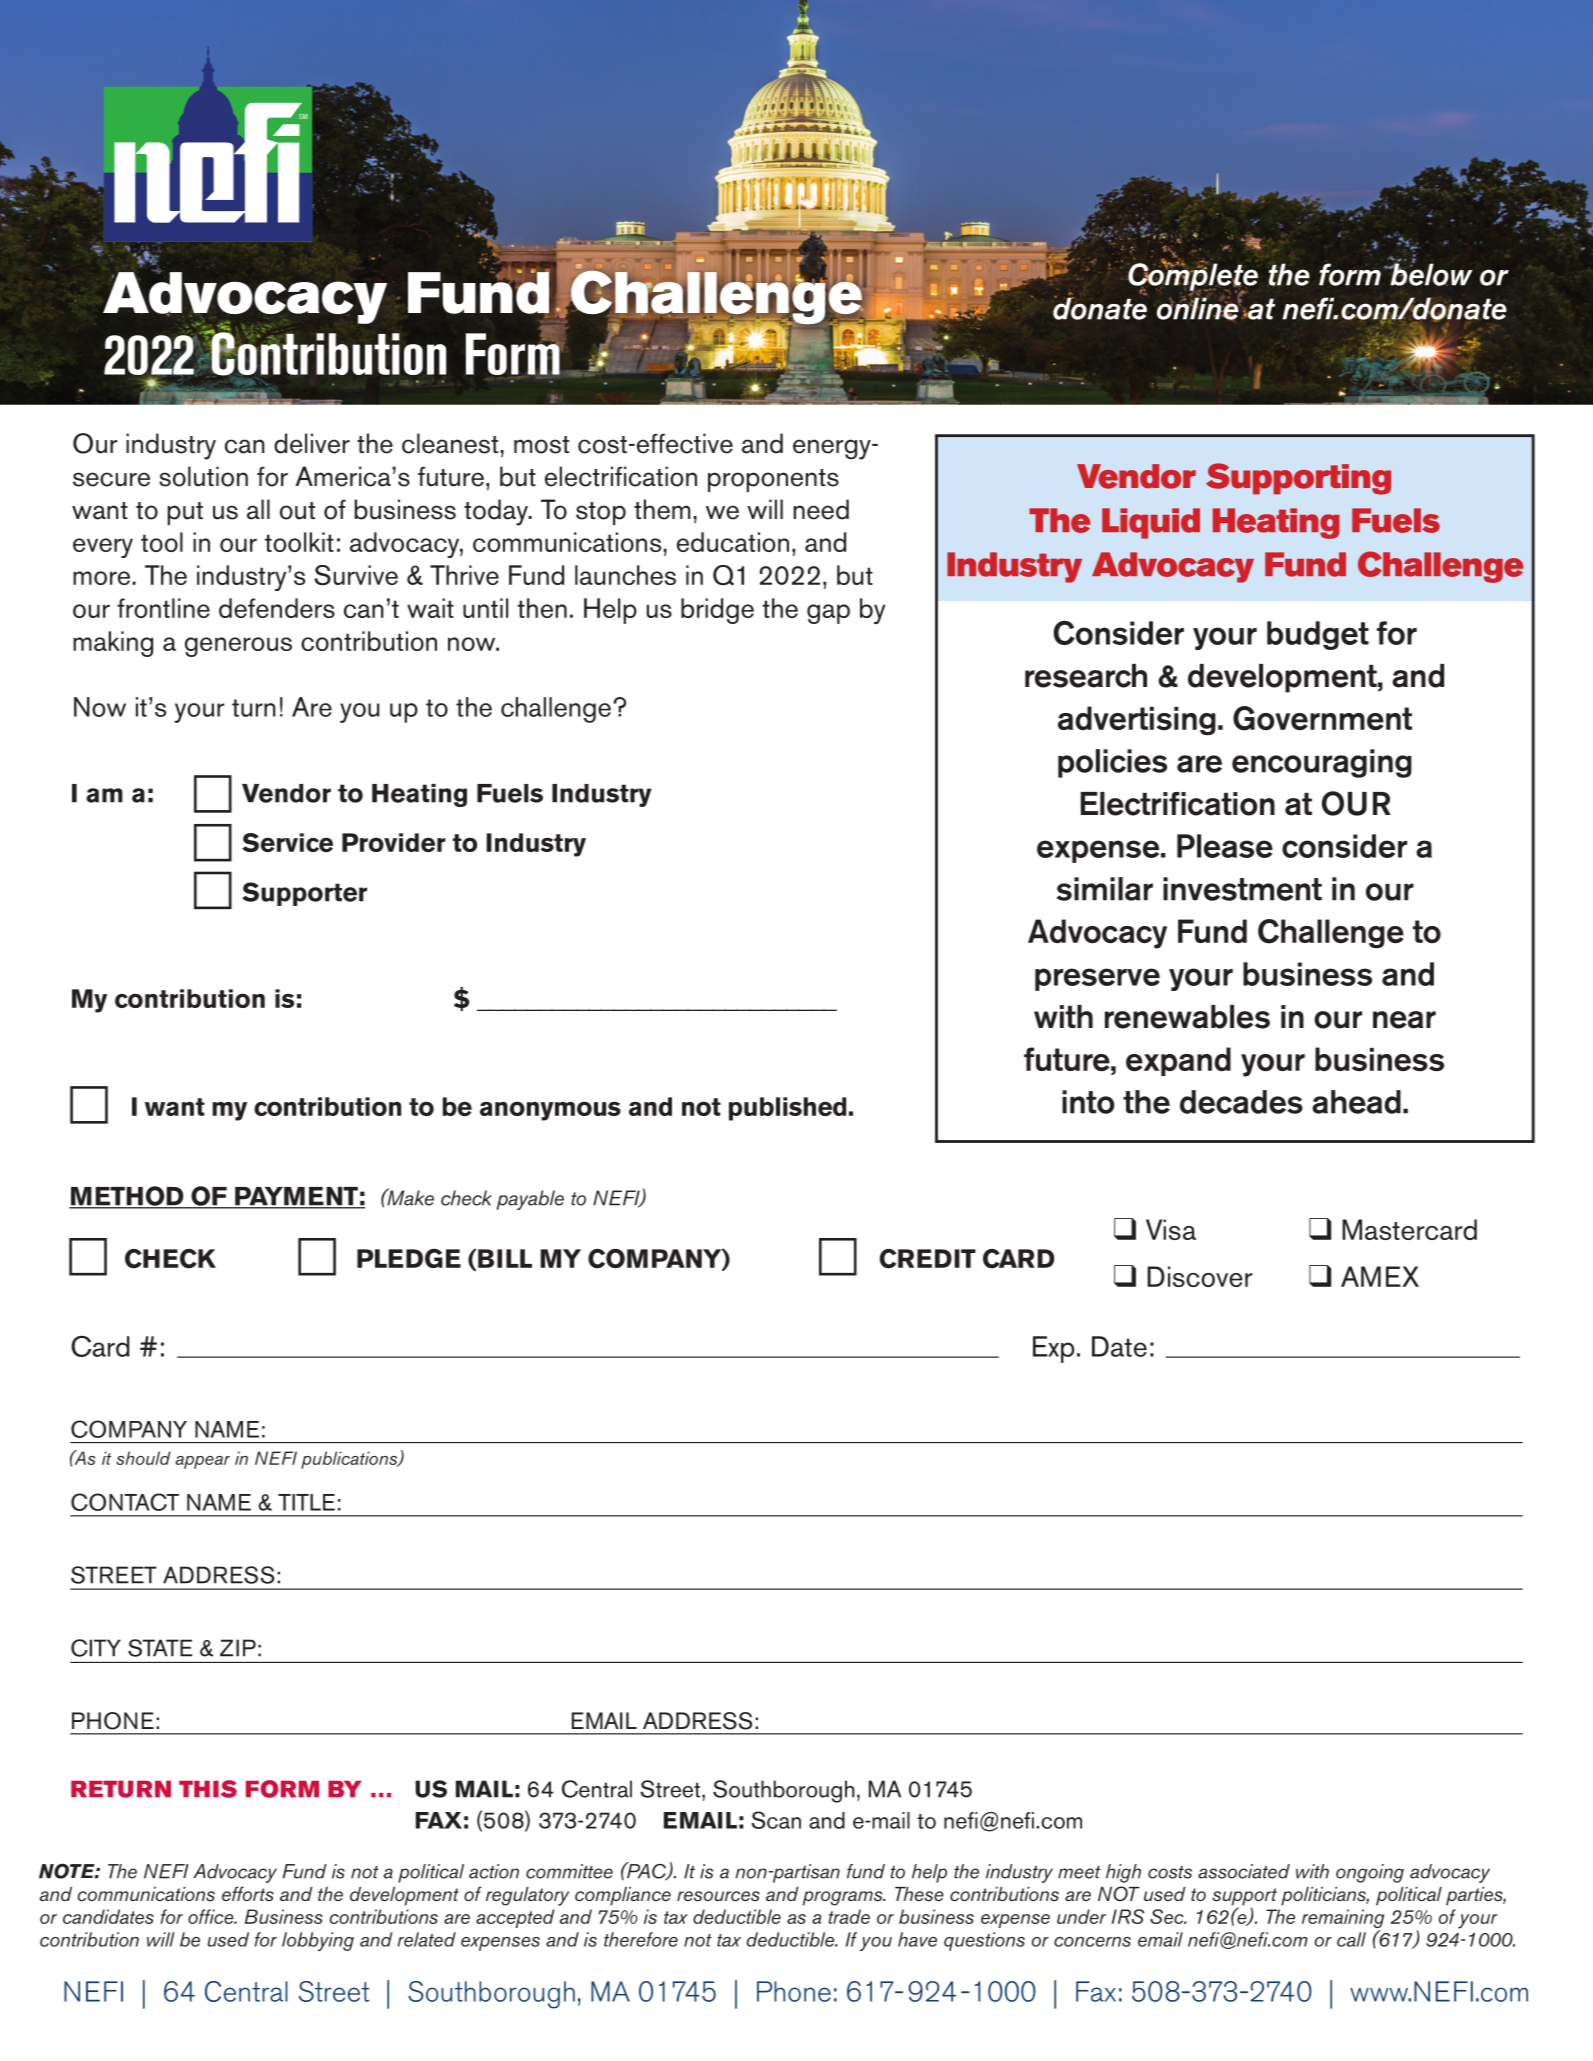 This document has width=1593, height=2061. What do you see at coordinates (248, 1893) in the document?
I see `efforts` at bounding box center [248, 1893].
